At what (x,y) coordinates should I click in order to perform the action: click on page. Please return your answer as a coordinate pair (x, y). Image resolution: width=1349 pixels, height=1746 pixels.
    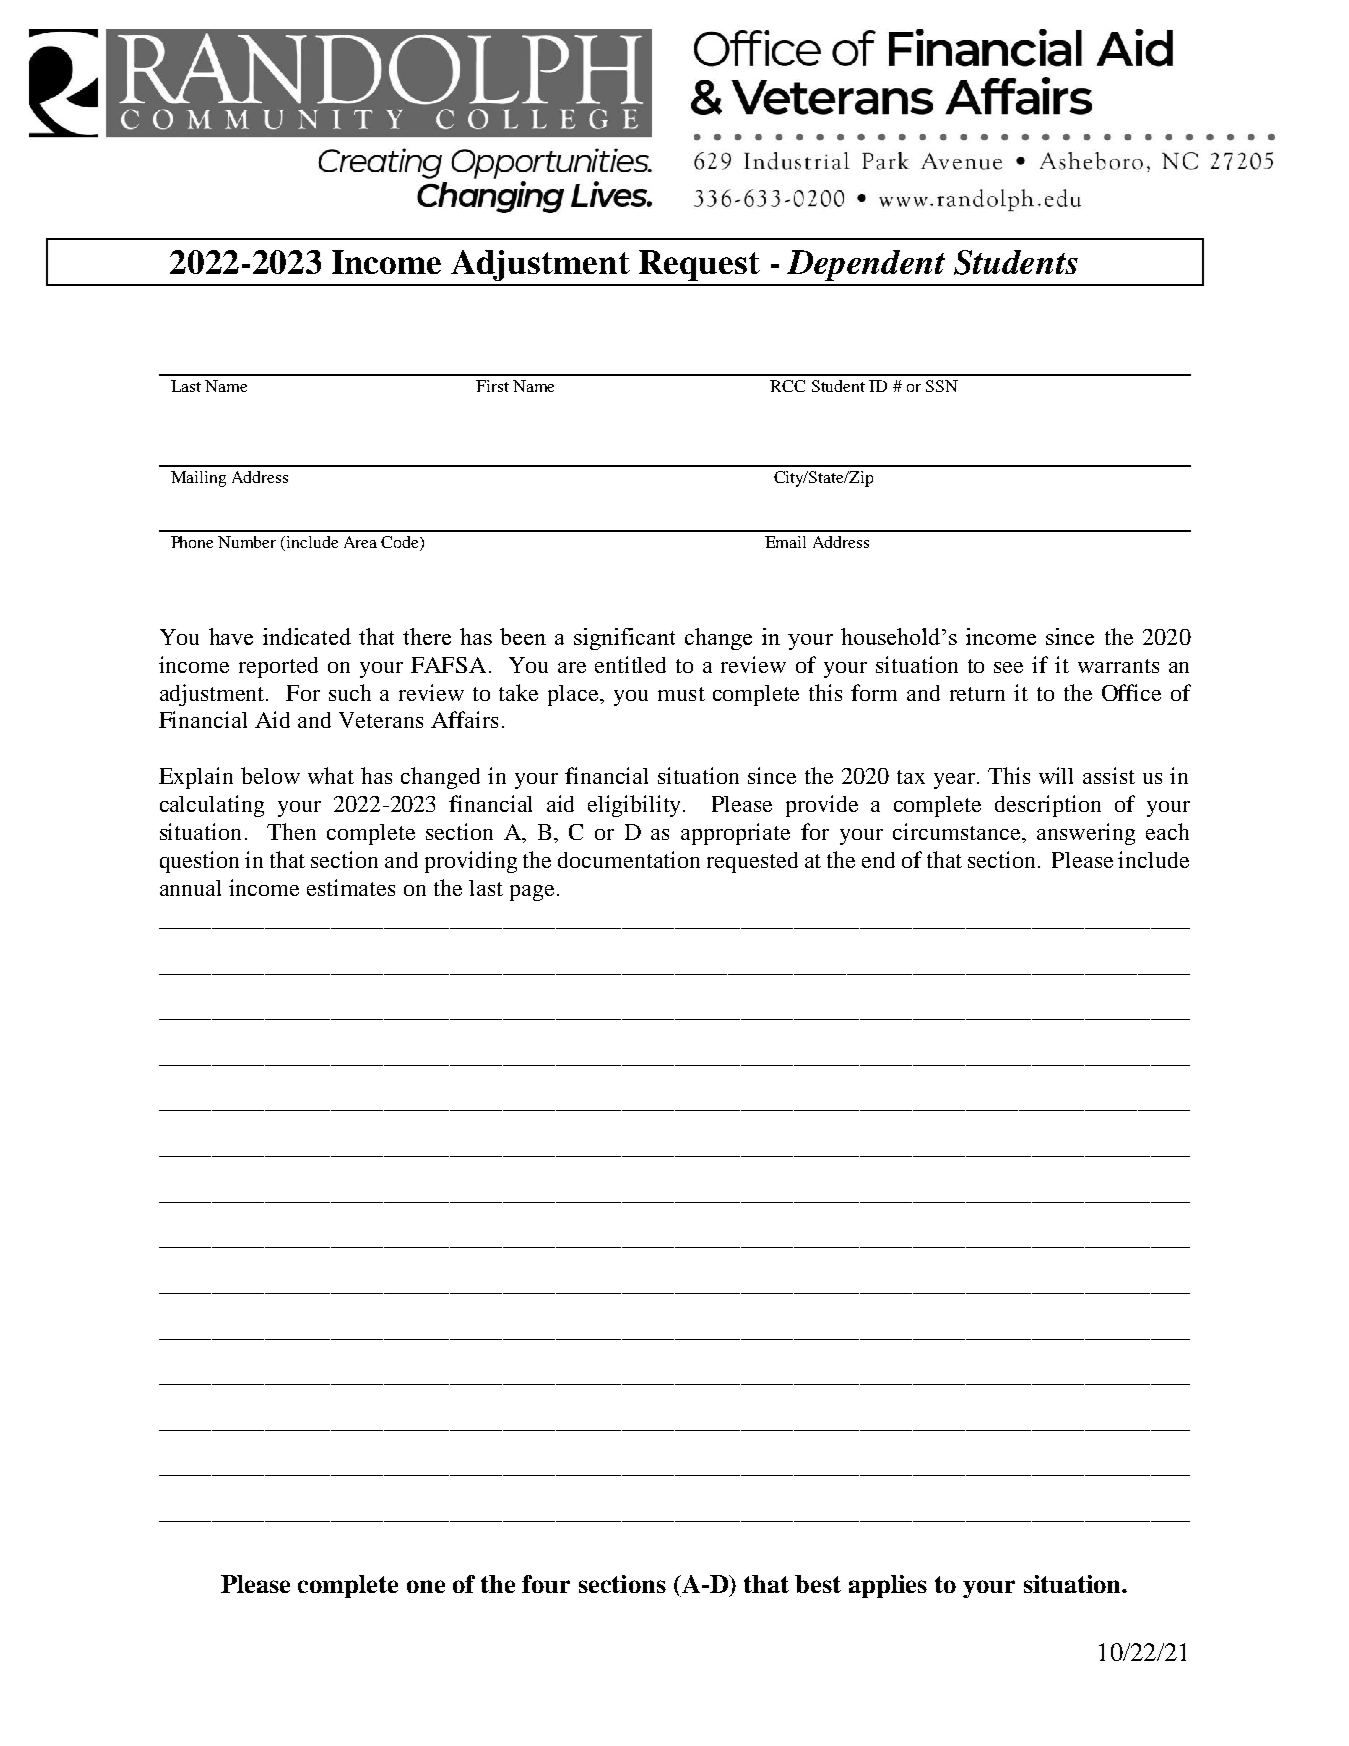
    Looking at the image, I should click on (532, 893).
